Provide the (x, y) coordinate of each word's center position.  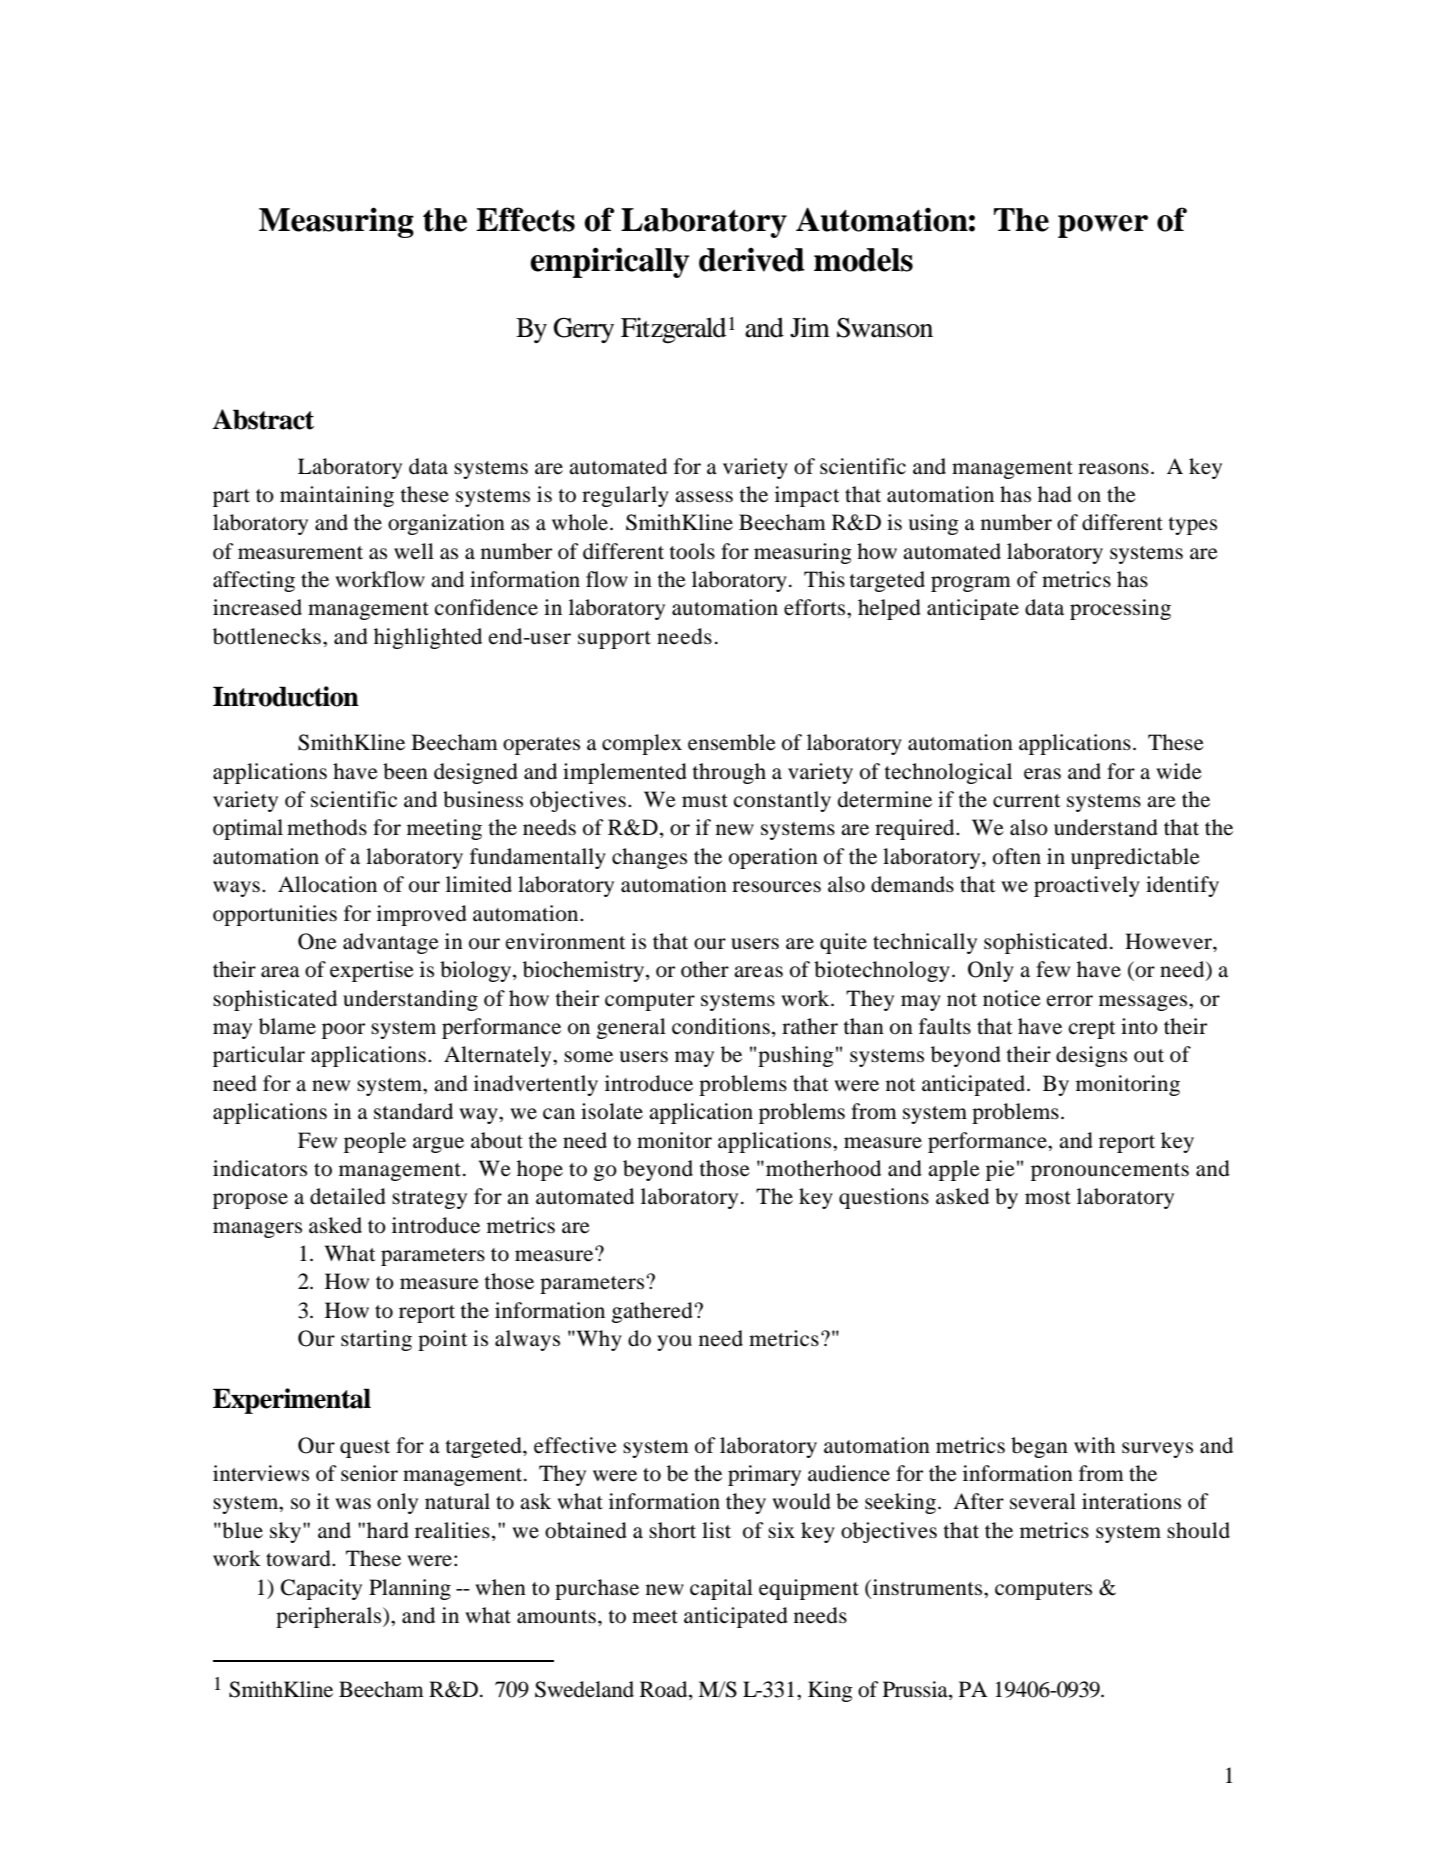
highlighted (428, 638)
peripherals (330, 1617)
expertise (372, 971)
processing (1120, 609)
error (1070, 1001)
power (1103, 226)
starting (376, 1340)
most (1048, 1198)
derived (752, 259)
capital (721, 1589)
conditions (721, 1026)
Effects (525, 219)
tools (692, 551)
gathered (652, 1312)
